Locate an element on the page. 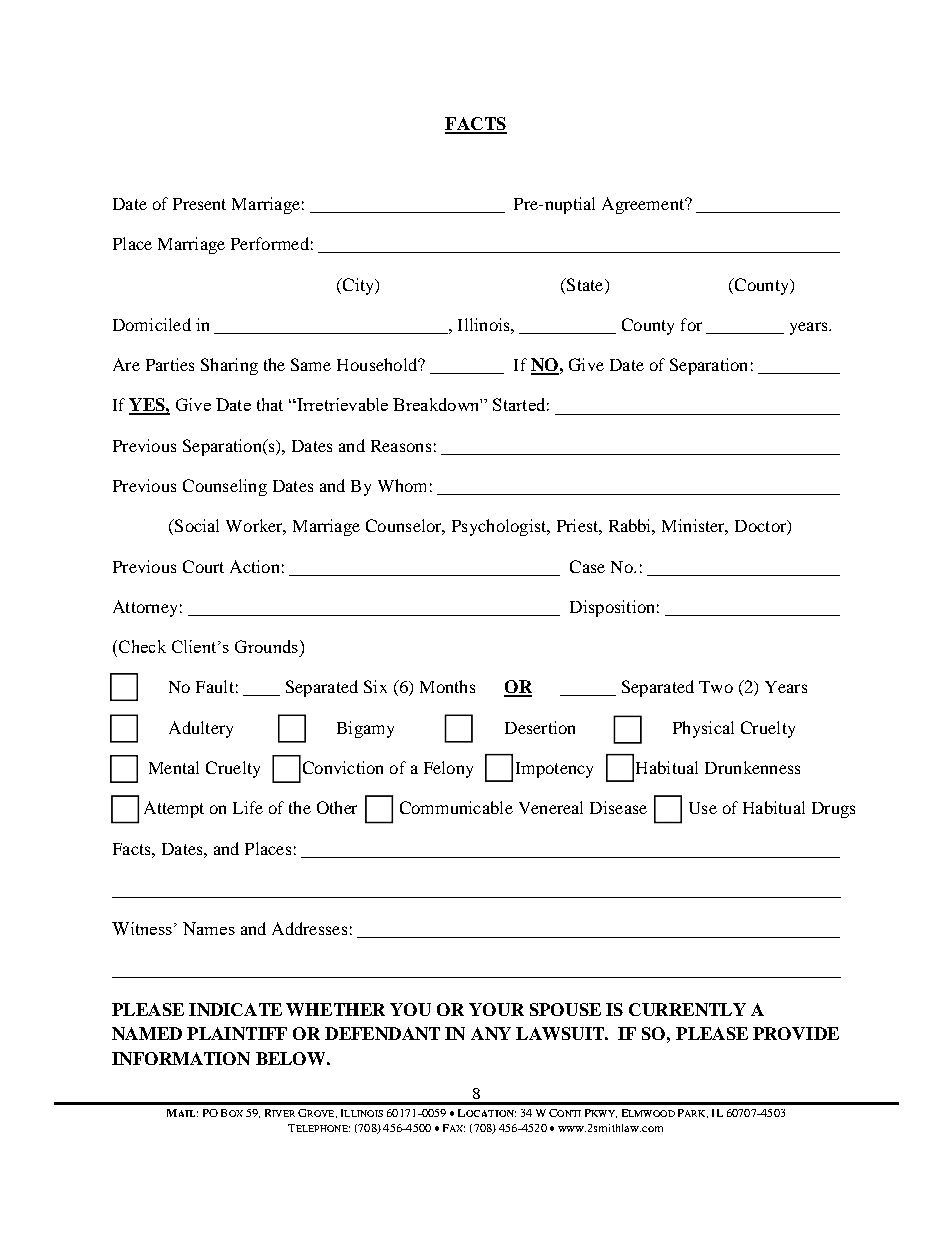  Communicable is located at coordinates (456, 807).
